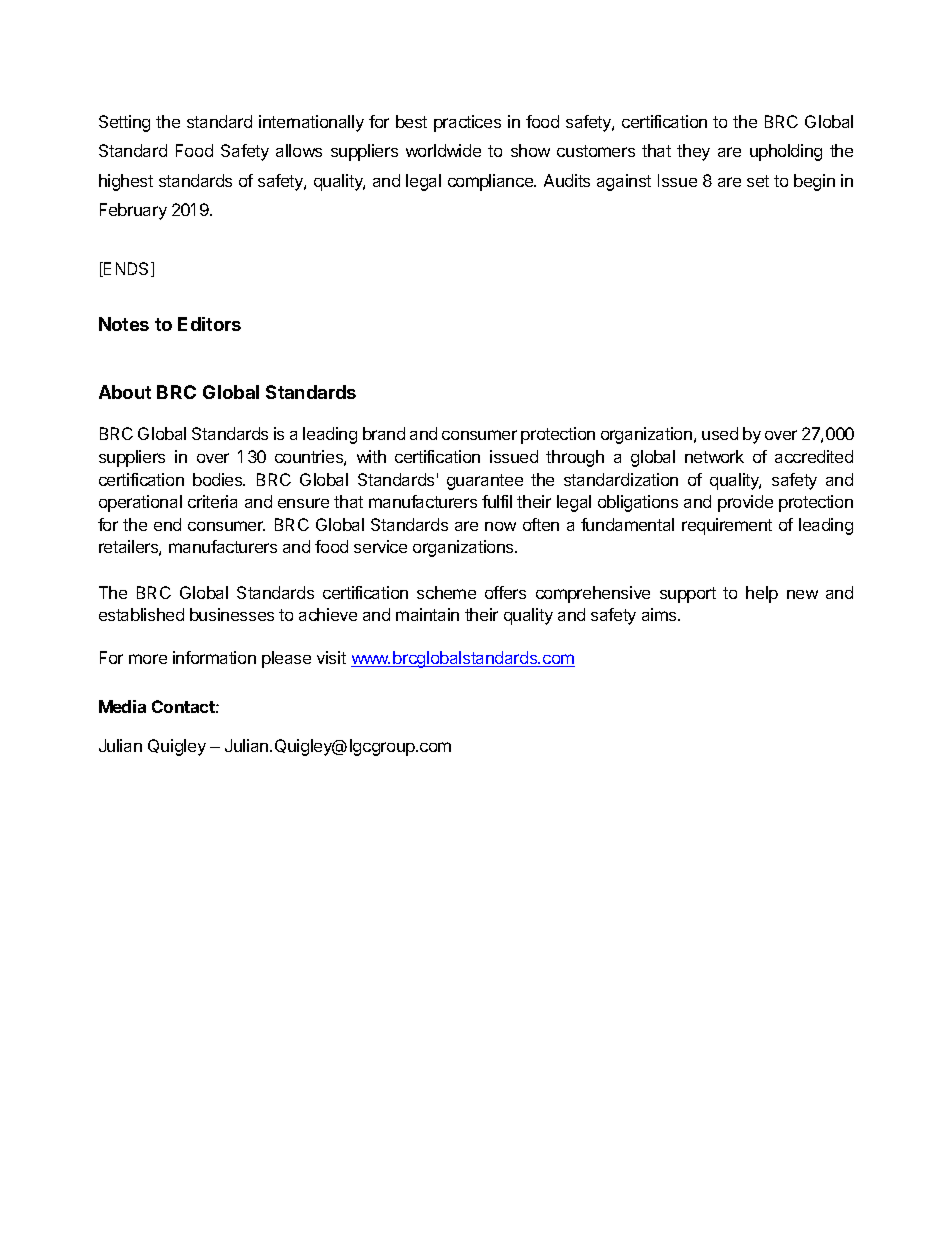 This document has width=952, height=1233. What do you see at coordinates (127, 269) in the document?
I see `ENDS` at bounding box center [127, 269].
